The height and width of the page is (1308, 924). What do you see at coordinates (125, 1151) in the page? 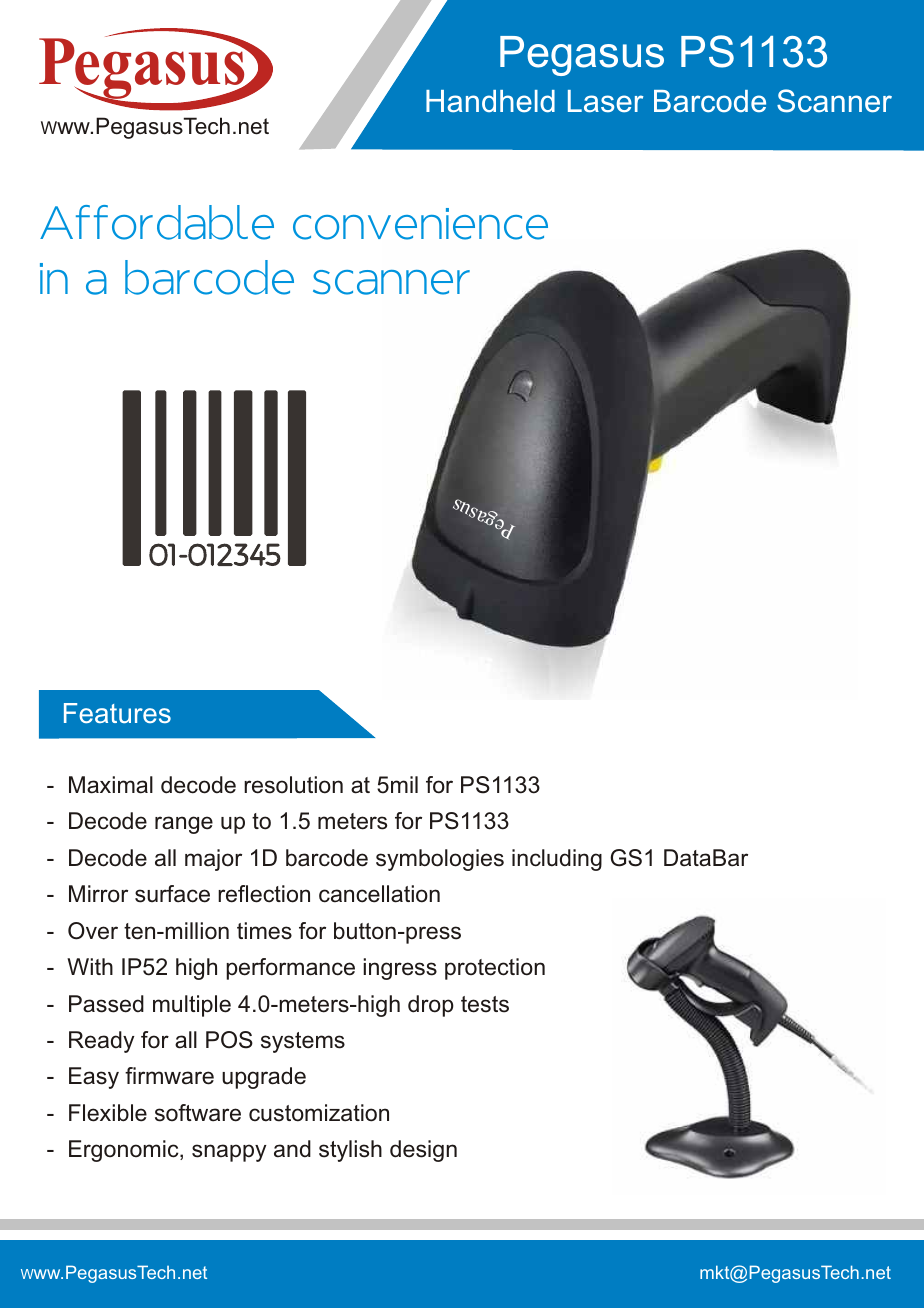
I see `Ergonomic` at bounding box center [125, 1151].
